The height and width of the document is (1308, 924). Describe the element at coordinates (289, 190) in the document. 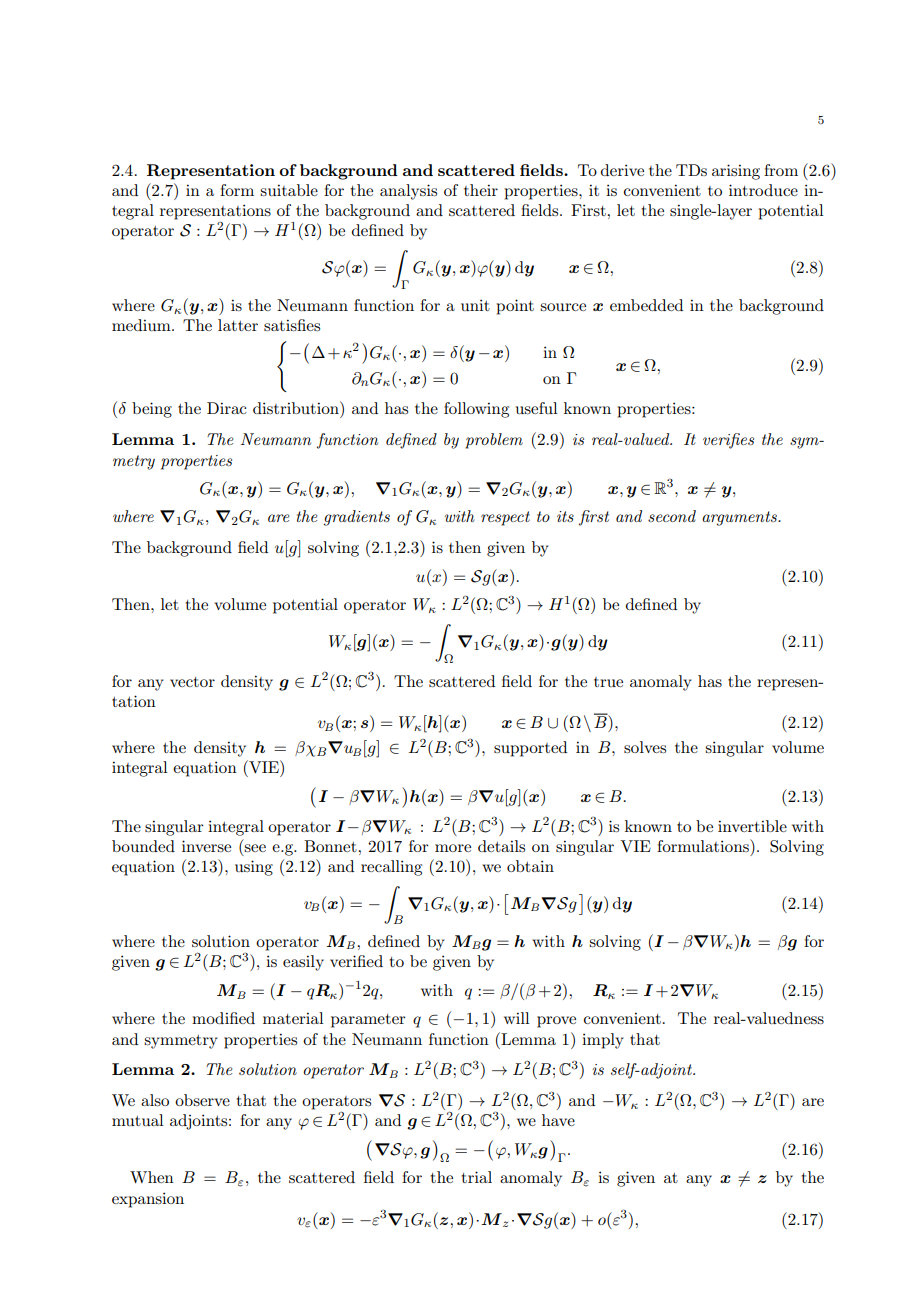

I see `suitable` at that location.
